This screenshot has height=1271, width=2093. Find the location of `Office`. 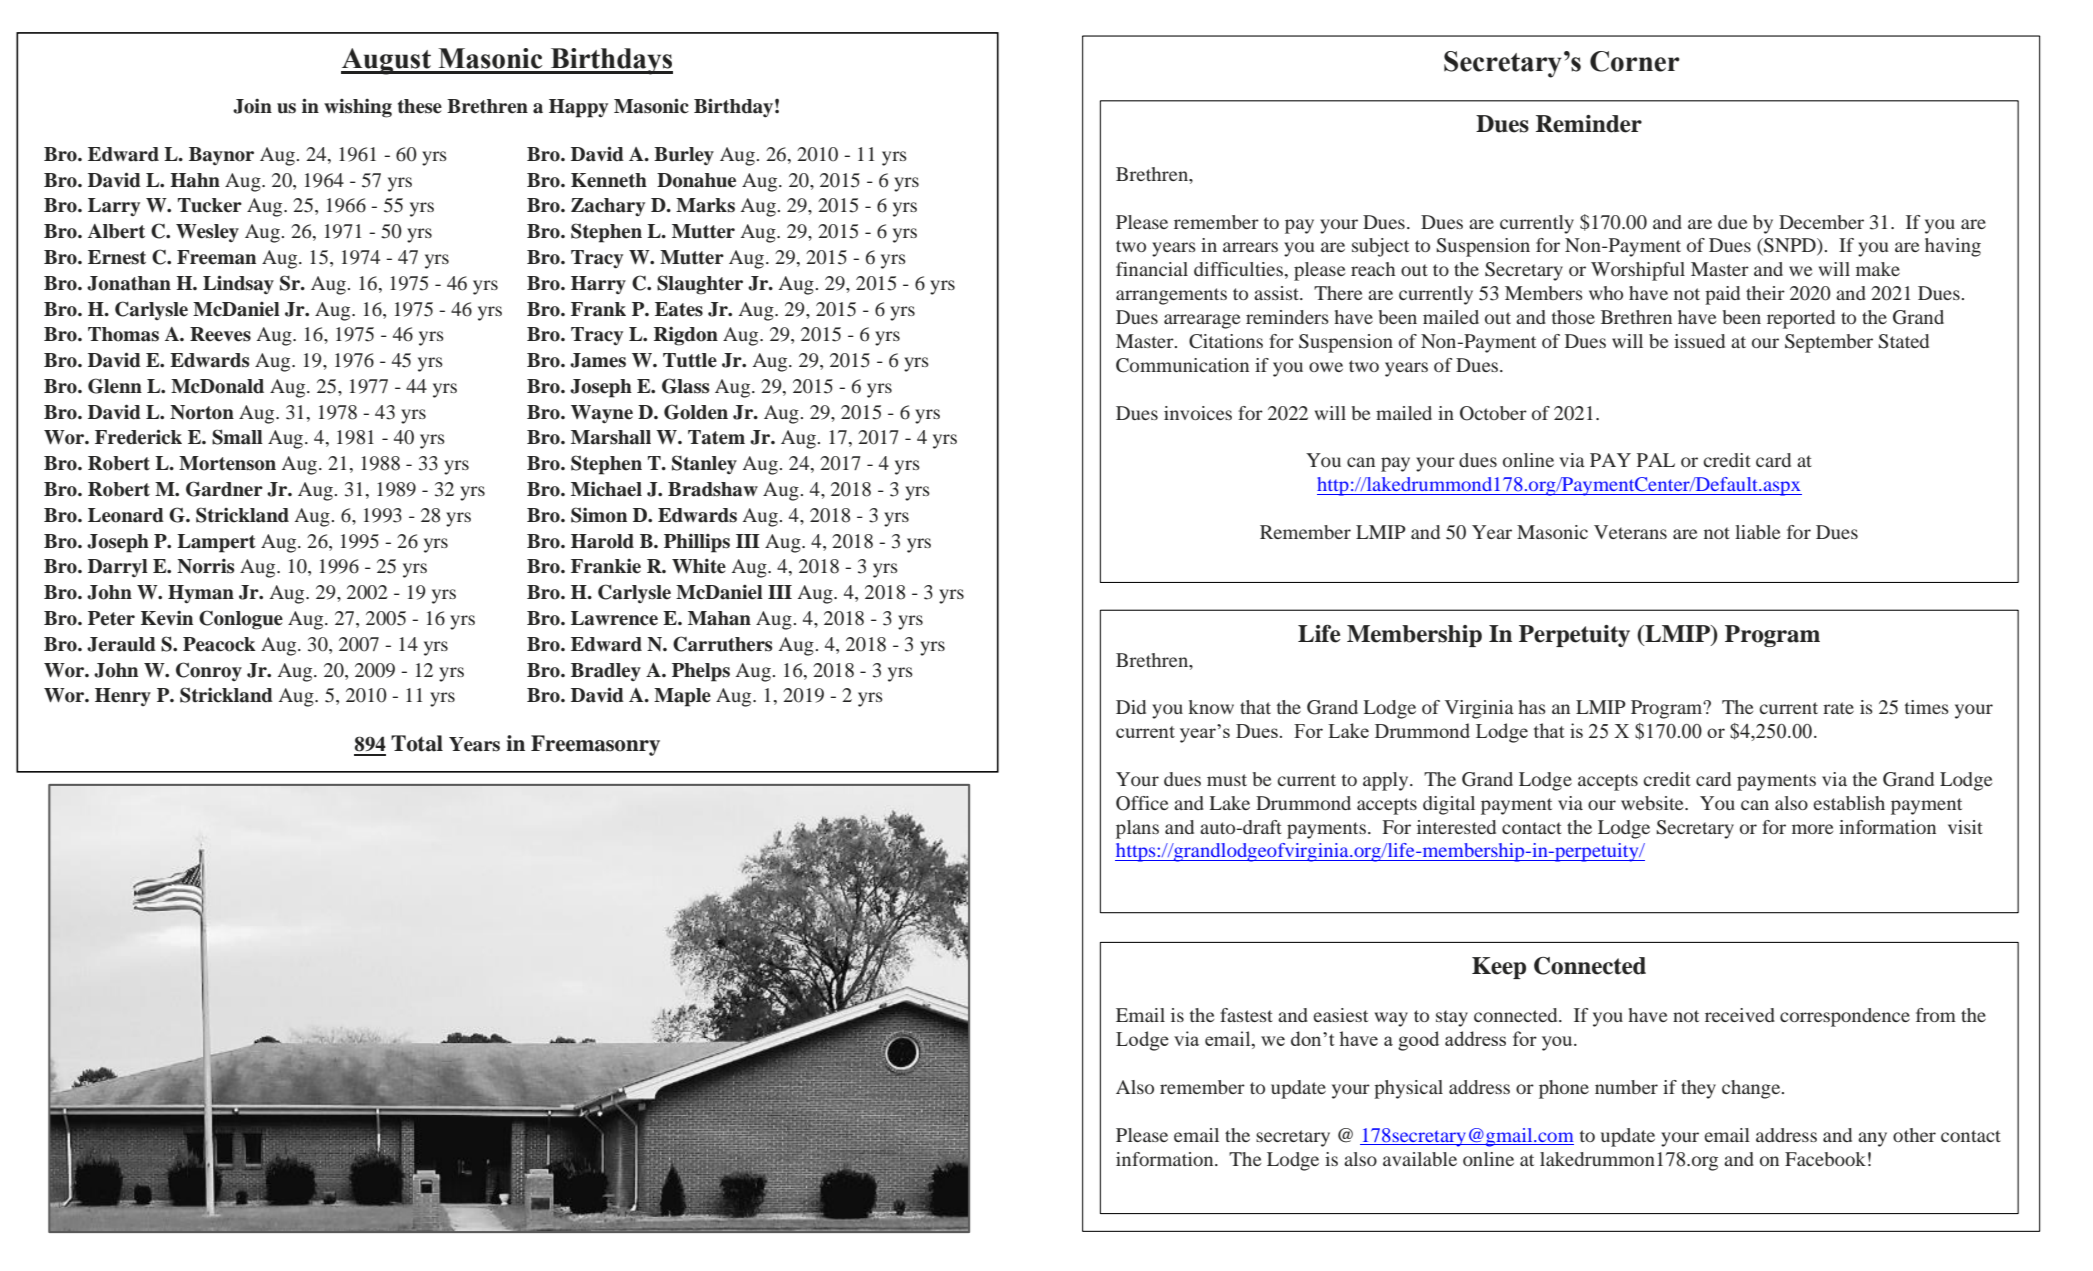

Office is located at coordinates (1142, 803).
